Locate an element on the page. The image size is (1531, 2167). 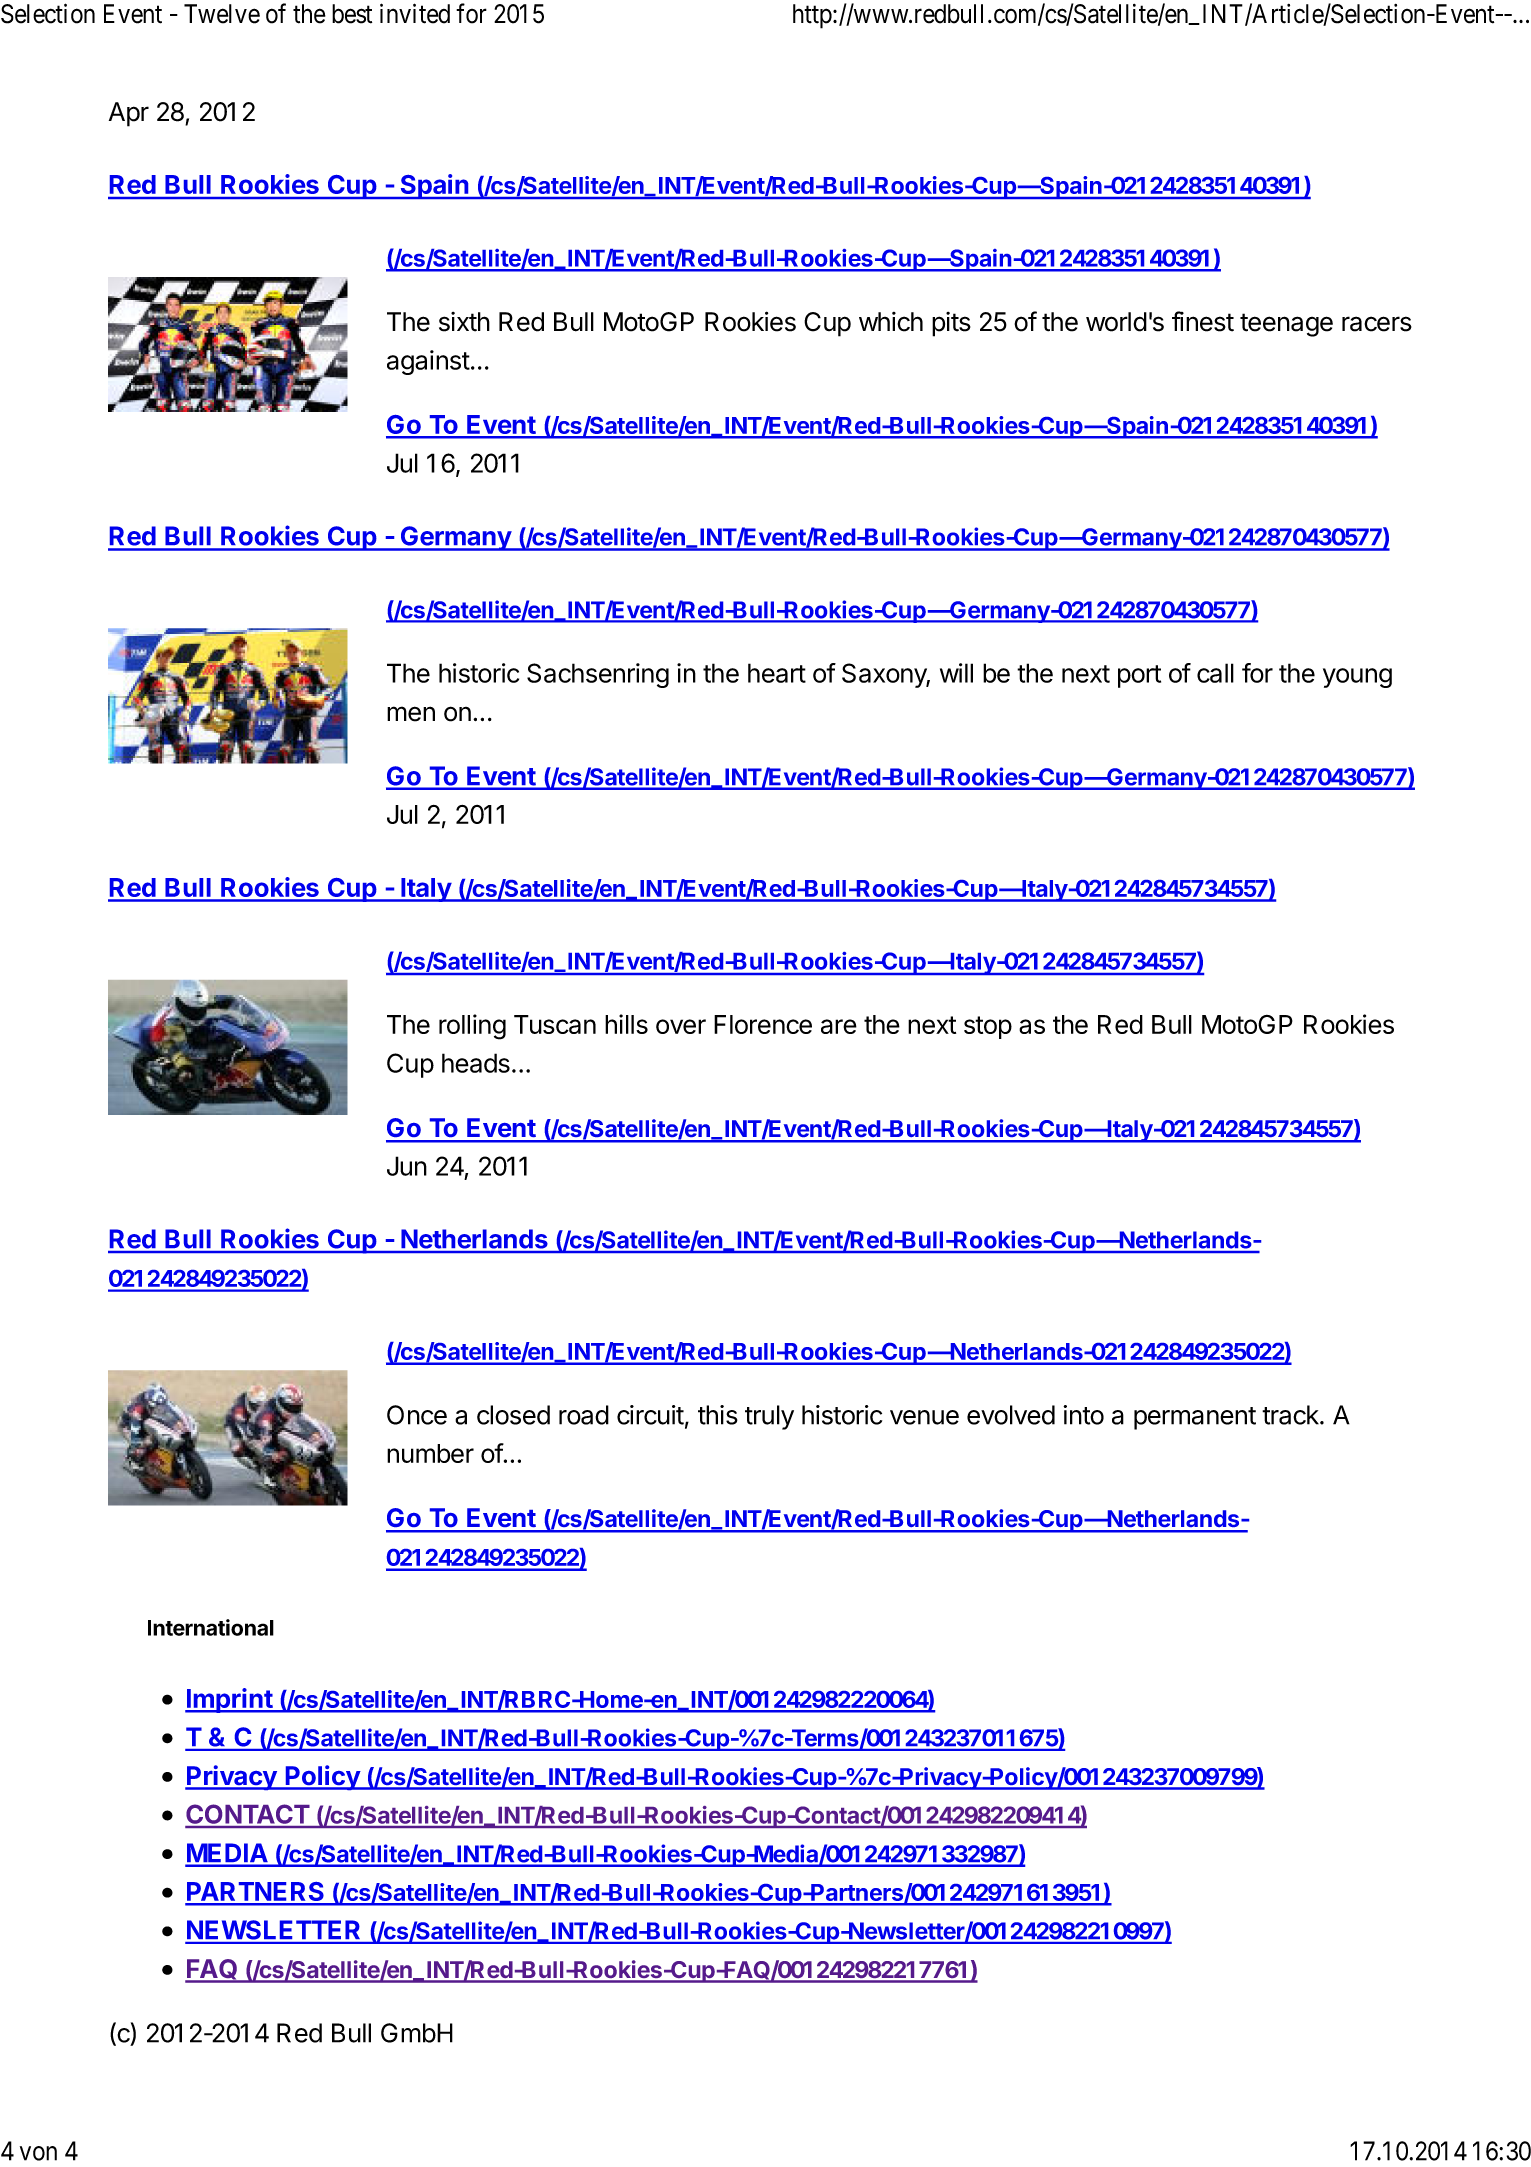
Jun is located at coordinates (407, 1166).
